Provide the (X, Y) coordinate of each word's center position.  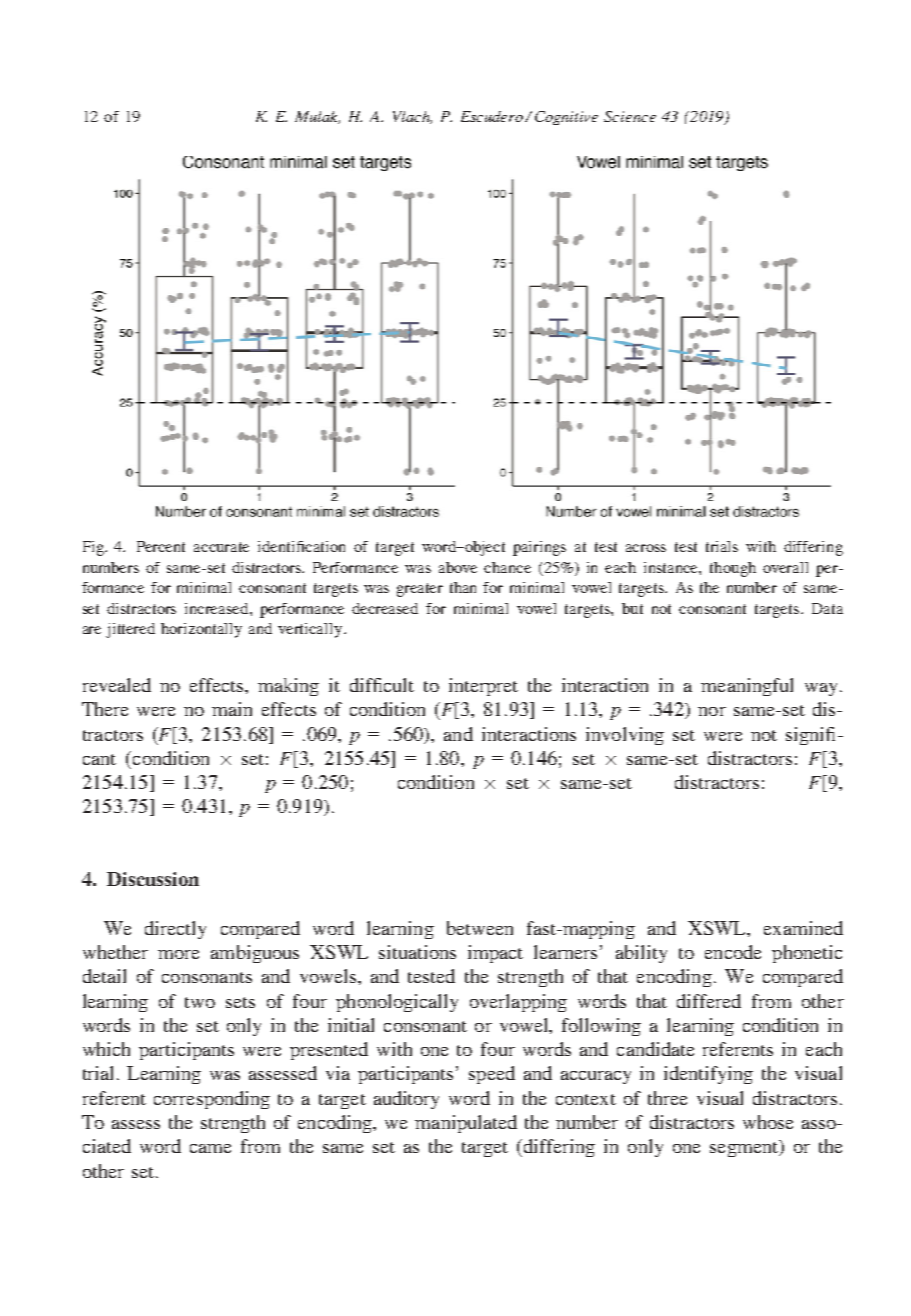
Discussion (153, 879)
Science (630, 116)
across (646, 548)
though (733, 569)
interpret (483, 687)
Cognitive (566, 118)
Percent (161, 546)
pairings (539, 548)
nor (712, 711)
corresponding (212, 1100)
